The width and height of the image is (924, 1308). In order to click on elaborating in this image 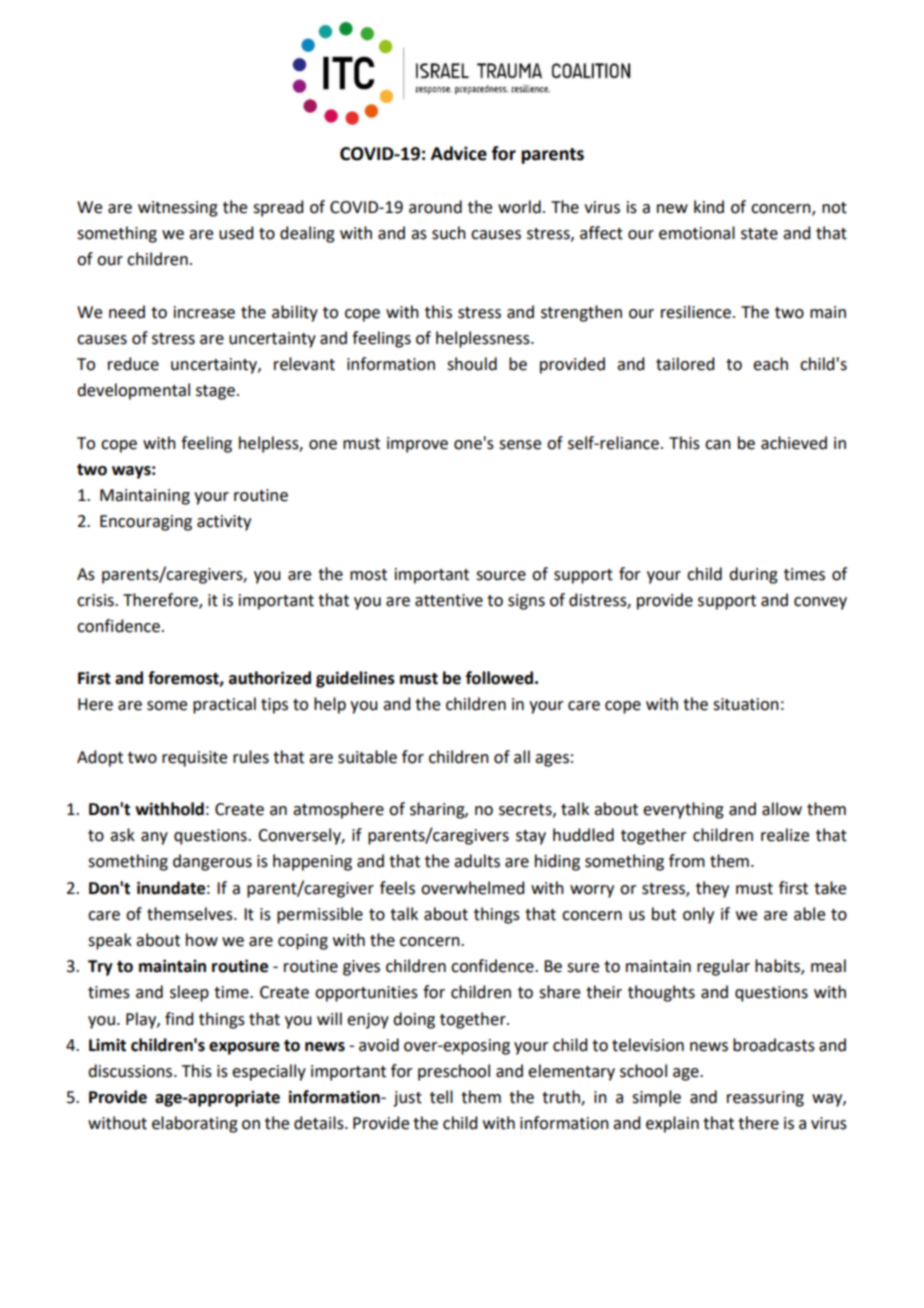, I will do `click(195, 1124)`.
